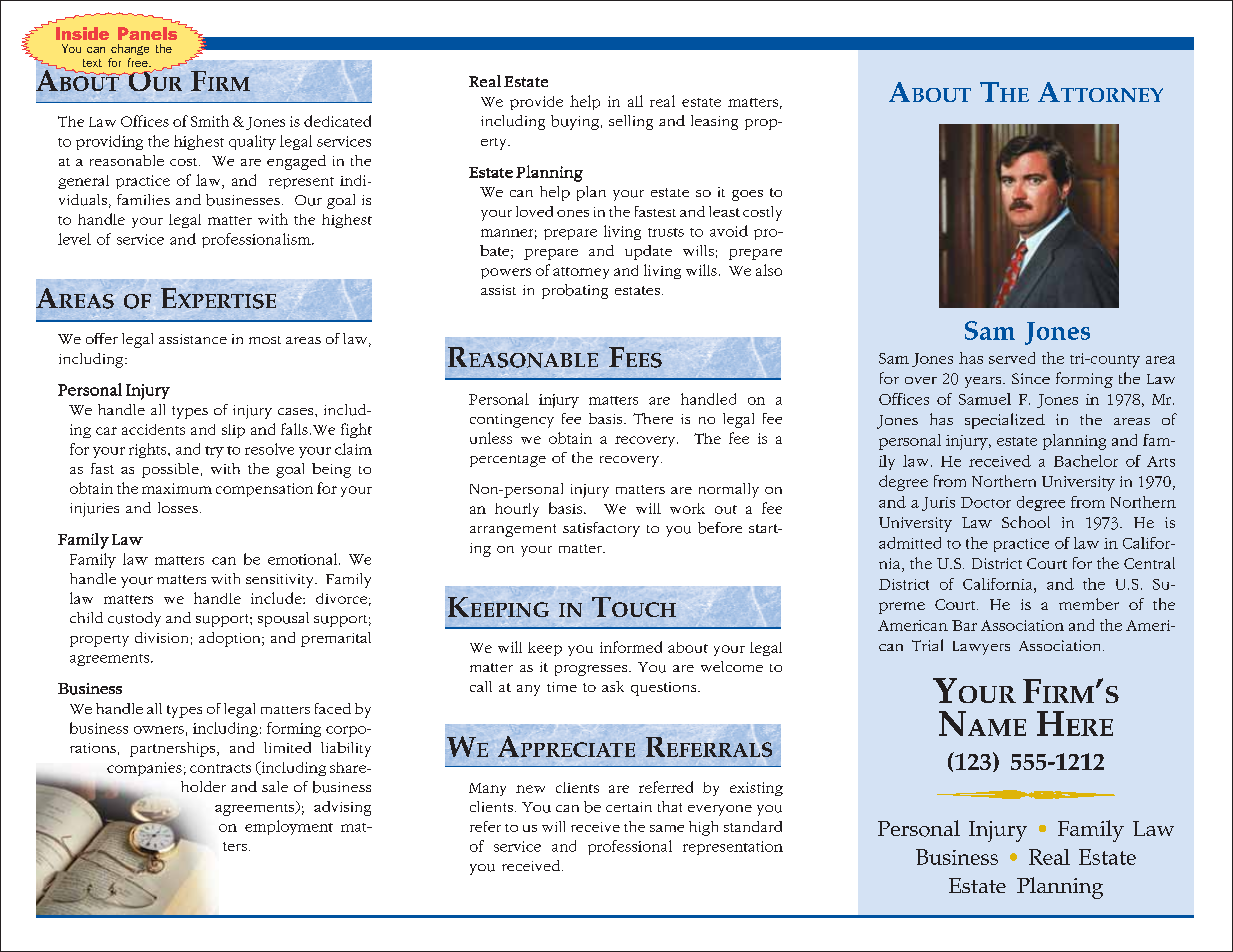 The height and width of the screenshot is (952, 1233). I want to click on provide, so click(536, 103).
